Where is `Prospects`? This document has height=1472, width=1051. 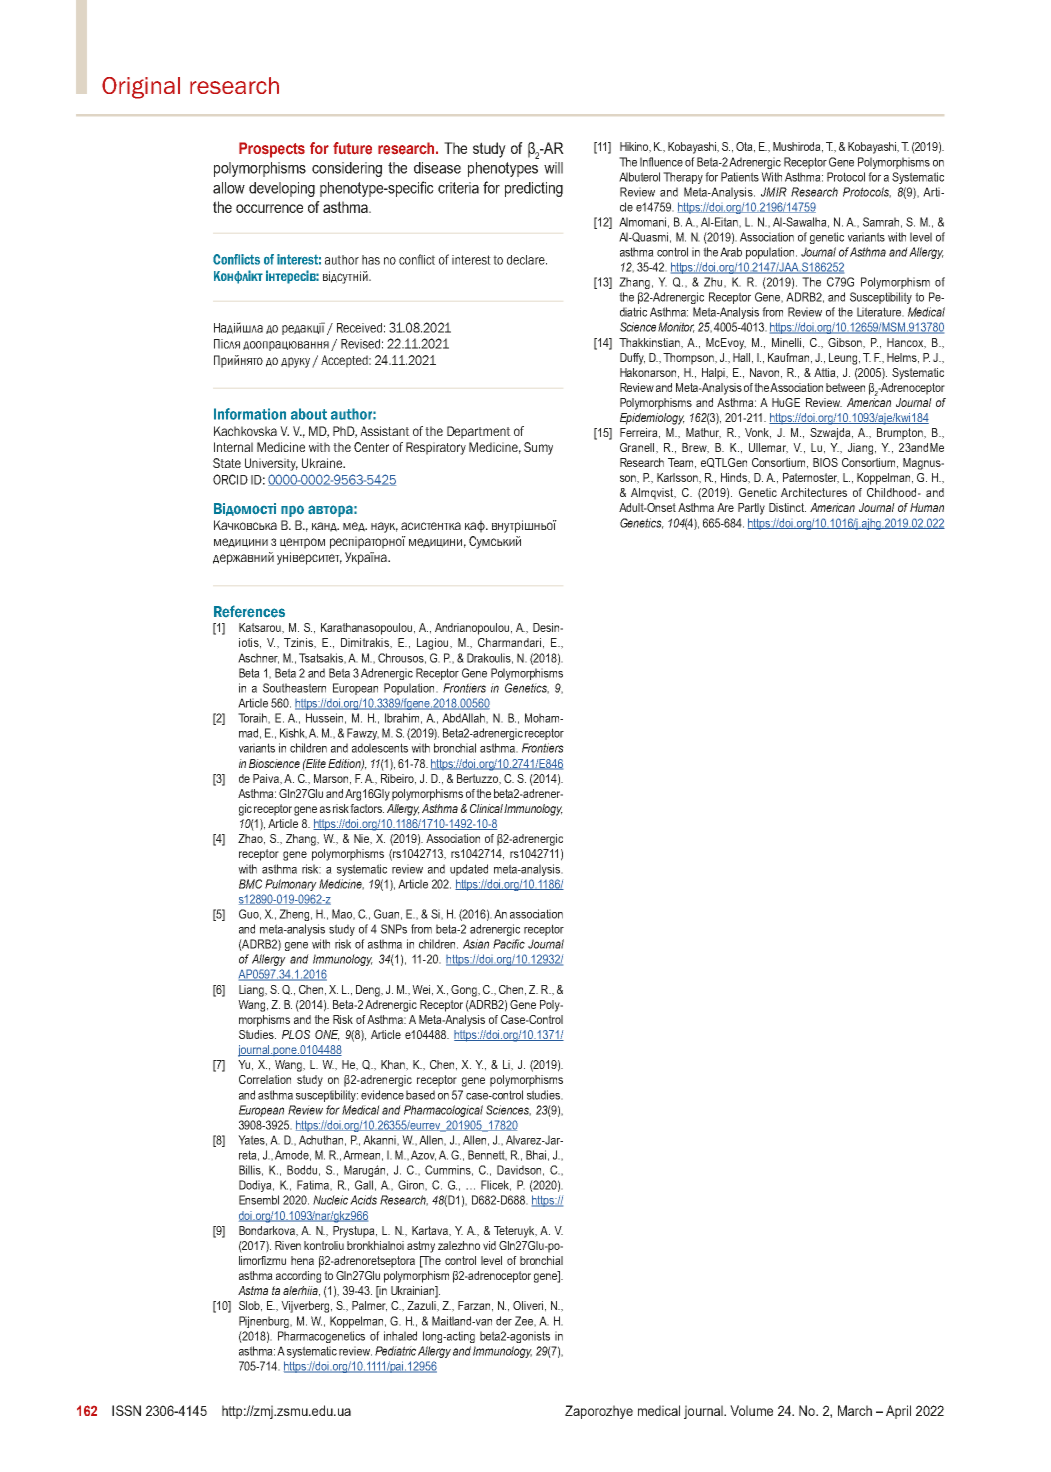 Prospects is located at coordinates (272, 150).
